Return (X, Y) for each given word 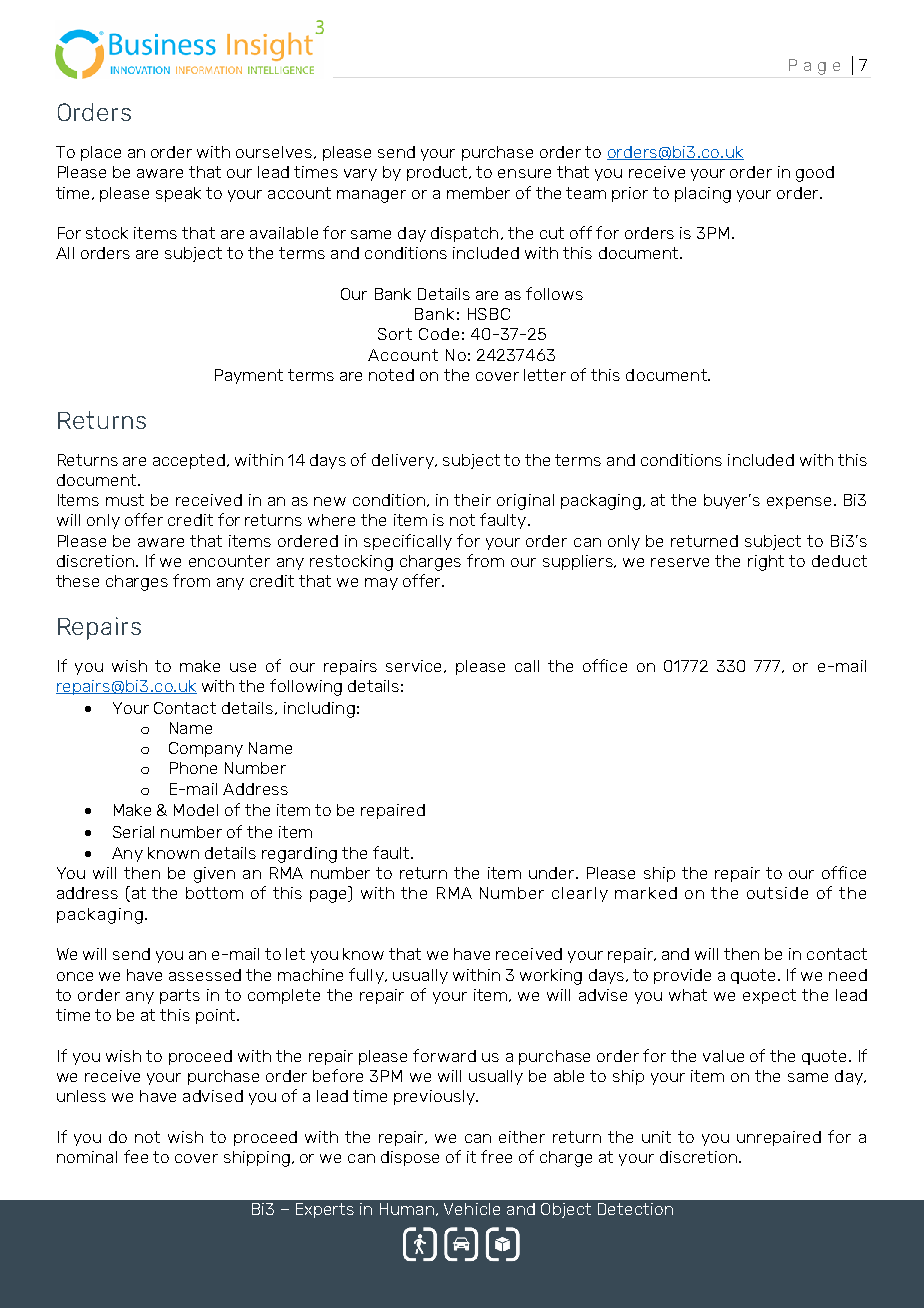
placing (703, 195)
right (766, 563)
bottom (214, 893)
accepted (190, 461)
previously (435, 1097)
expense (799, 503)
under (553, 873)
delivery (404, 461)
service (415, 666)
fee (136, 1156)
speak (178, 194)
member (478, 193)
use (243, 667)
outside (777, 893)
